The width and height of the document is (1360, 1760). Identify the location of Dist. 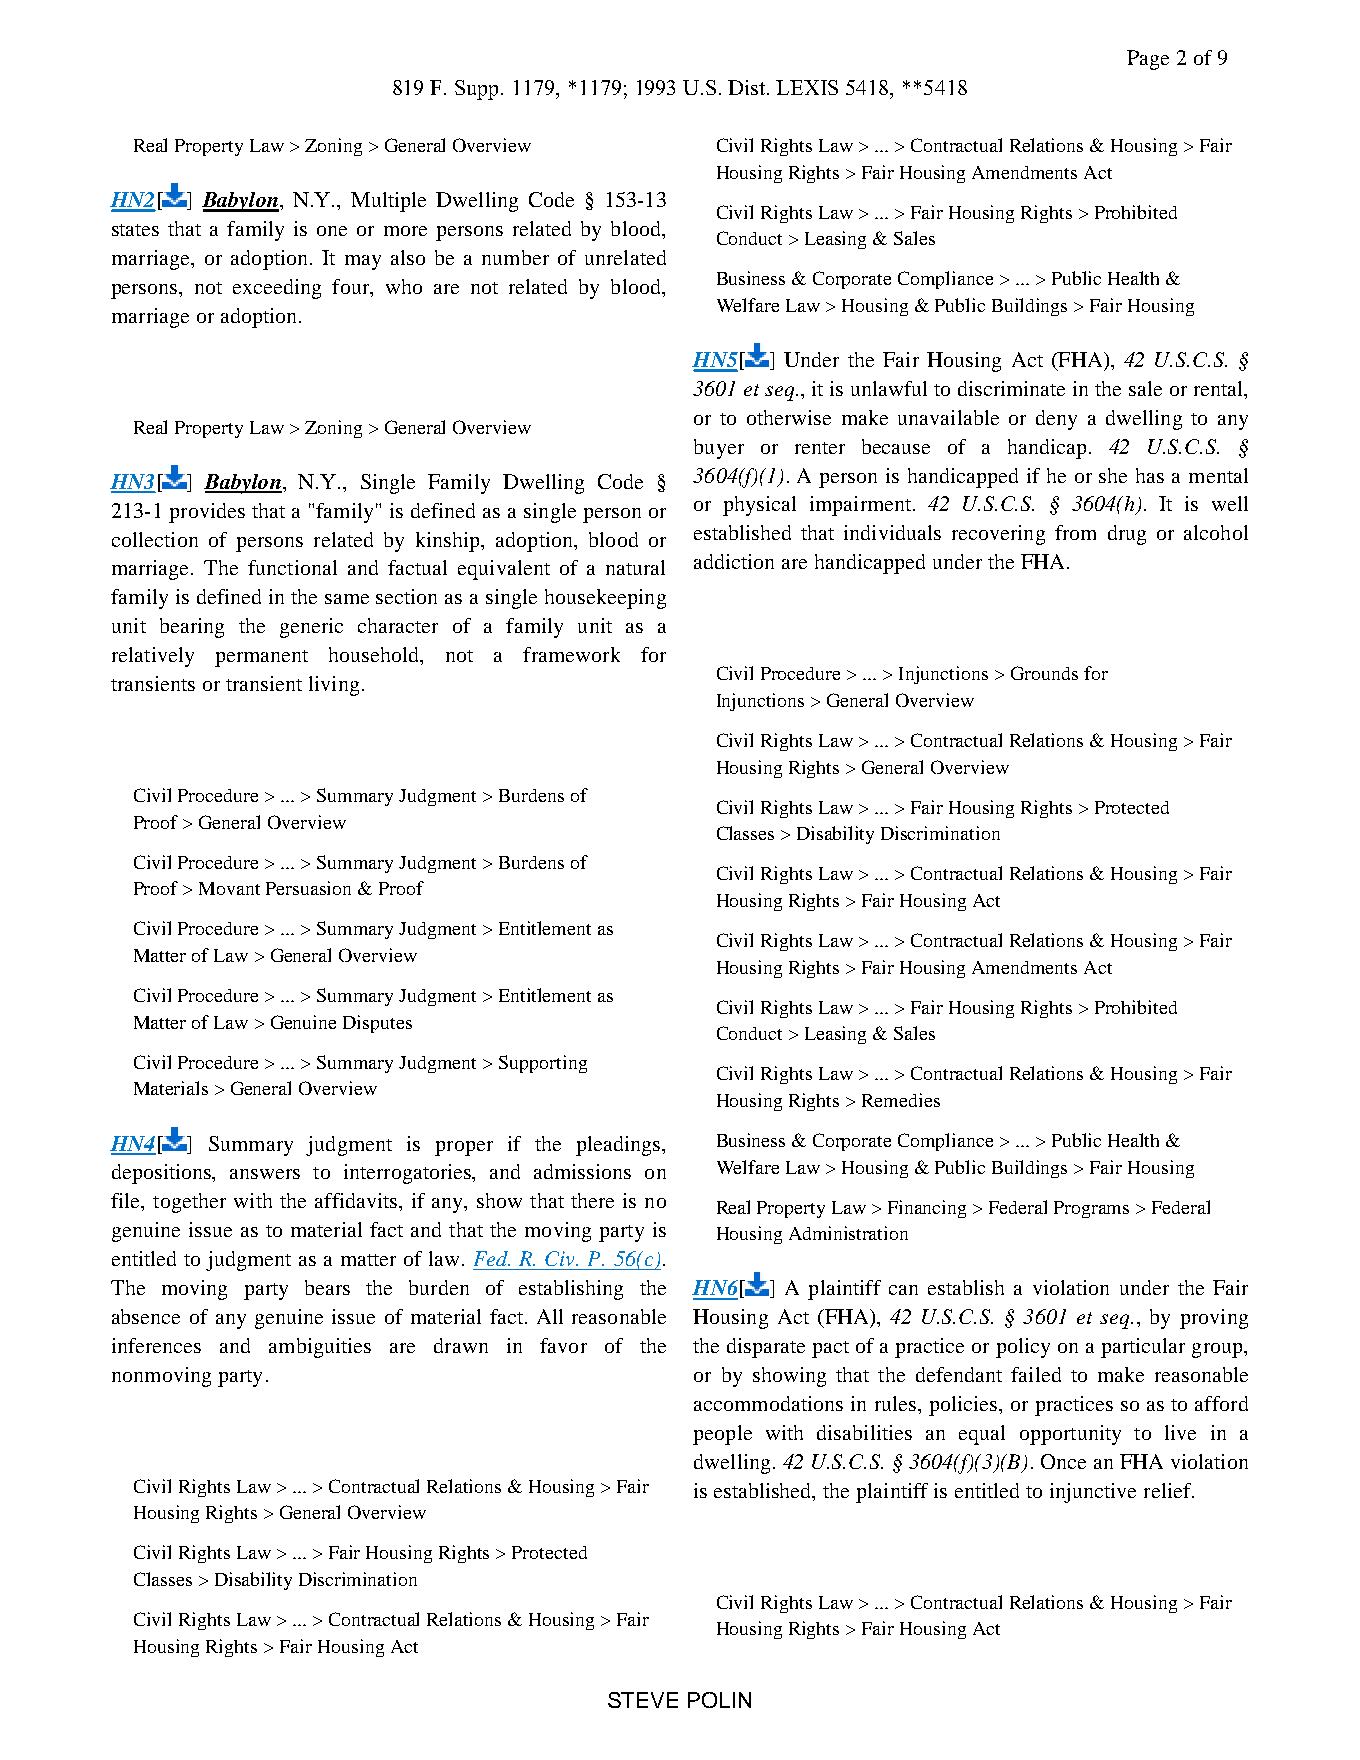
(748, 87).
